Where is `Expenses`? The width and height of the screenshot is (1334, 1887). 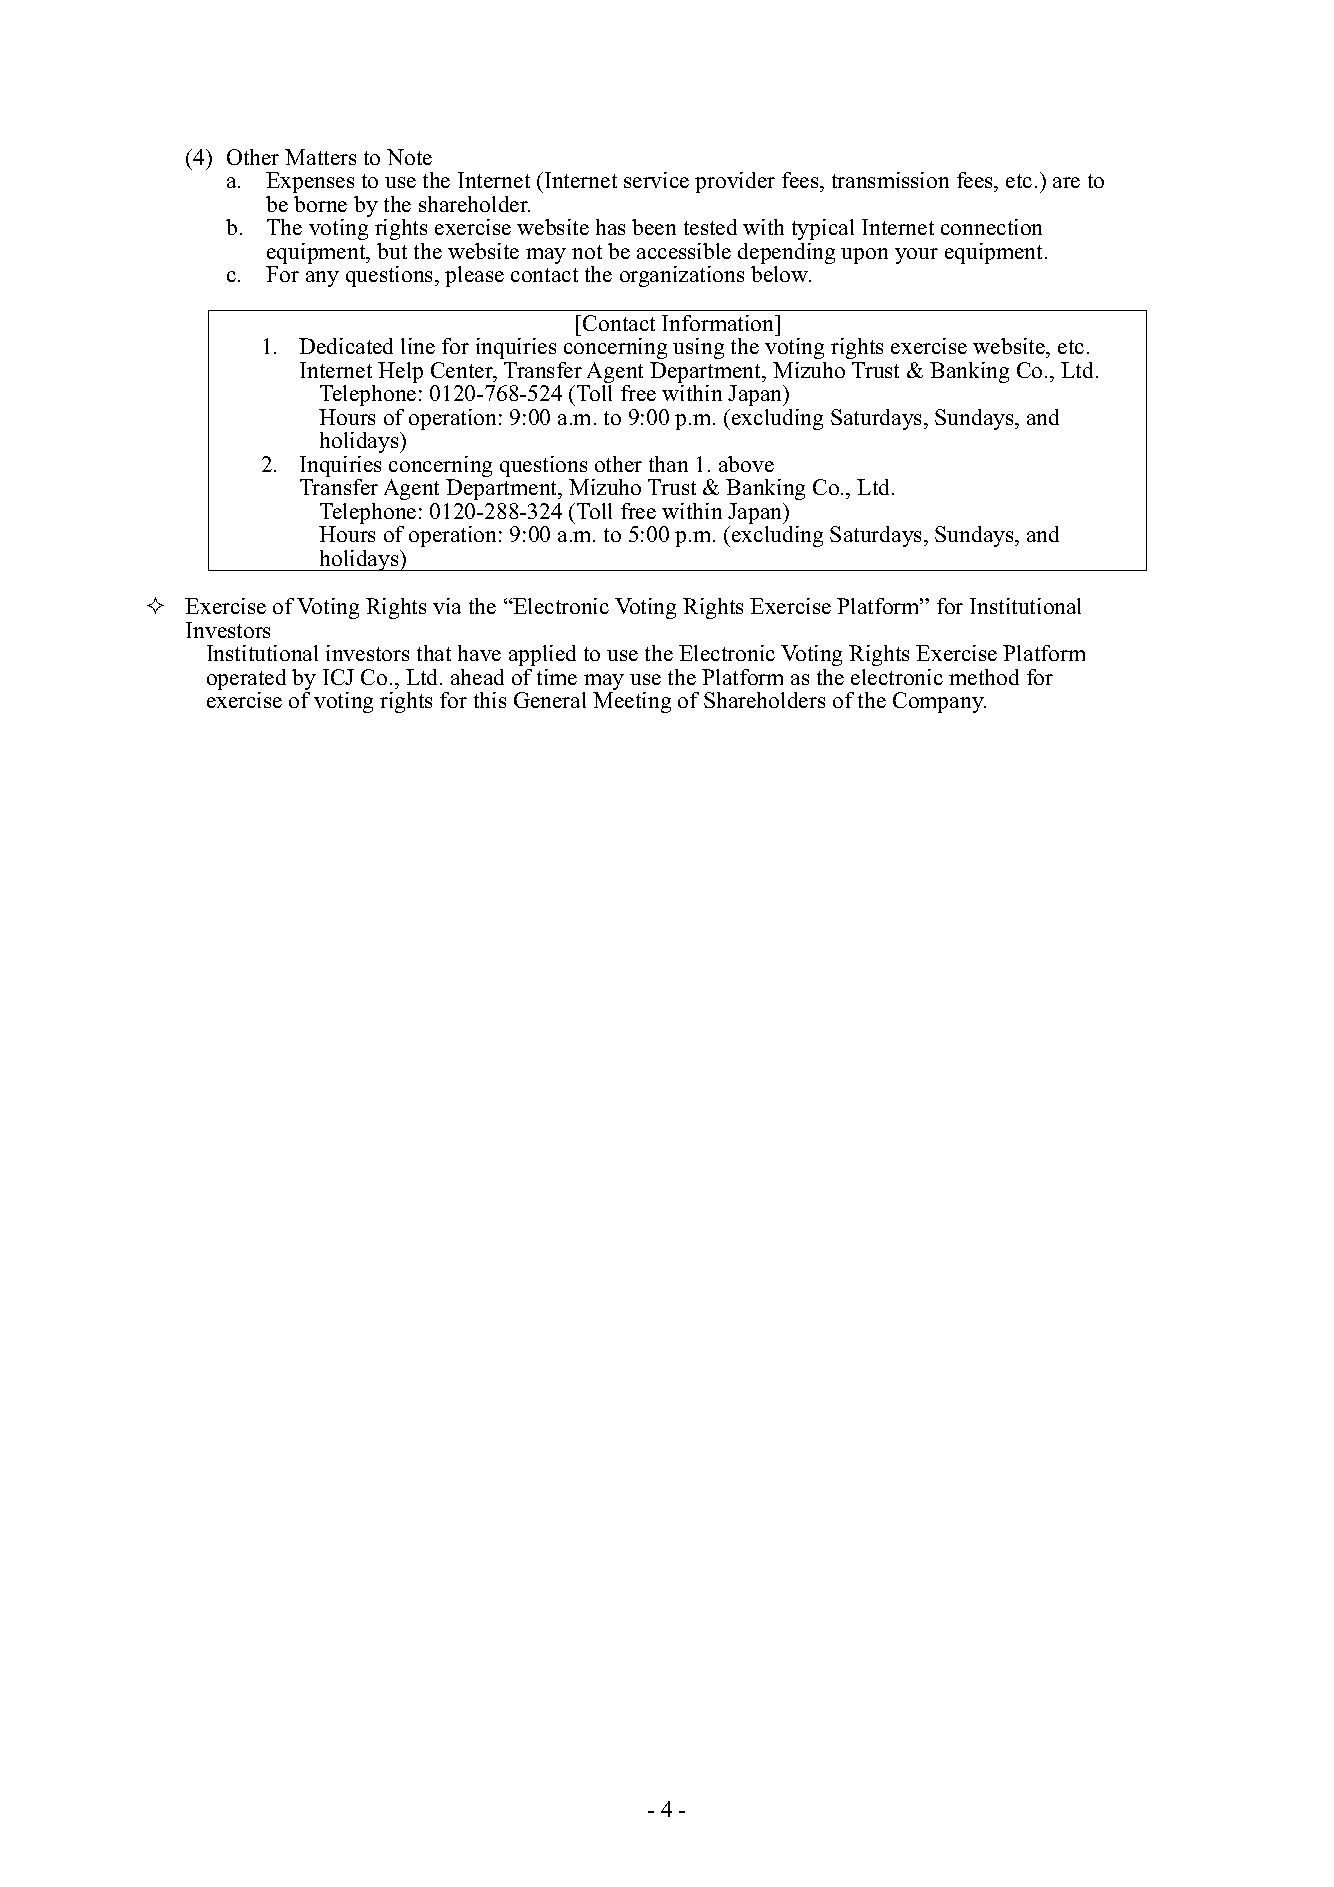
Expenses is located at coordinates (310, 182).
